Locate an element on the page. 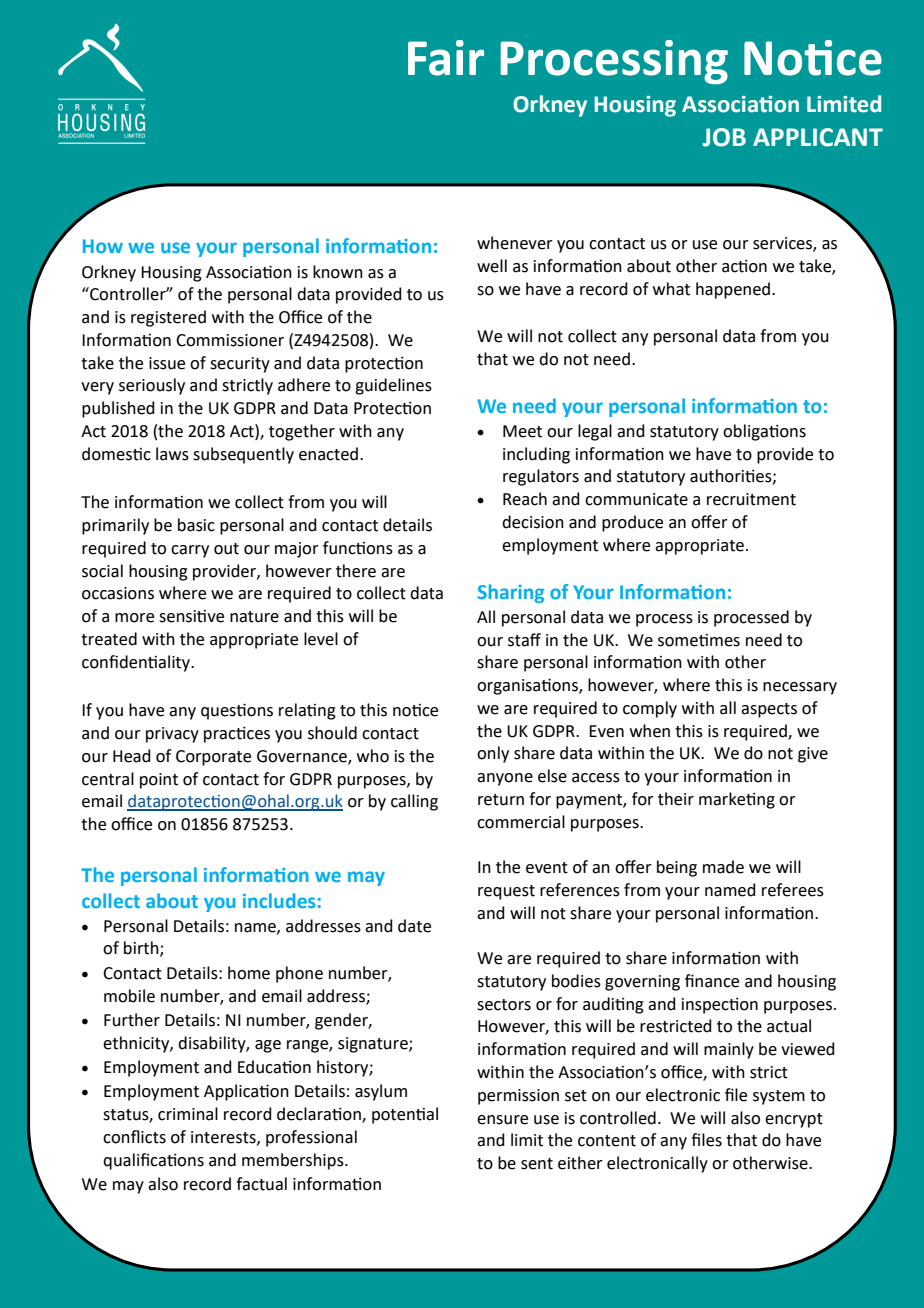  ensure is located at coordinates (502, 1120).
